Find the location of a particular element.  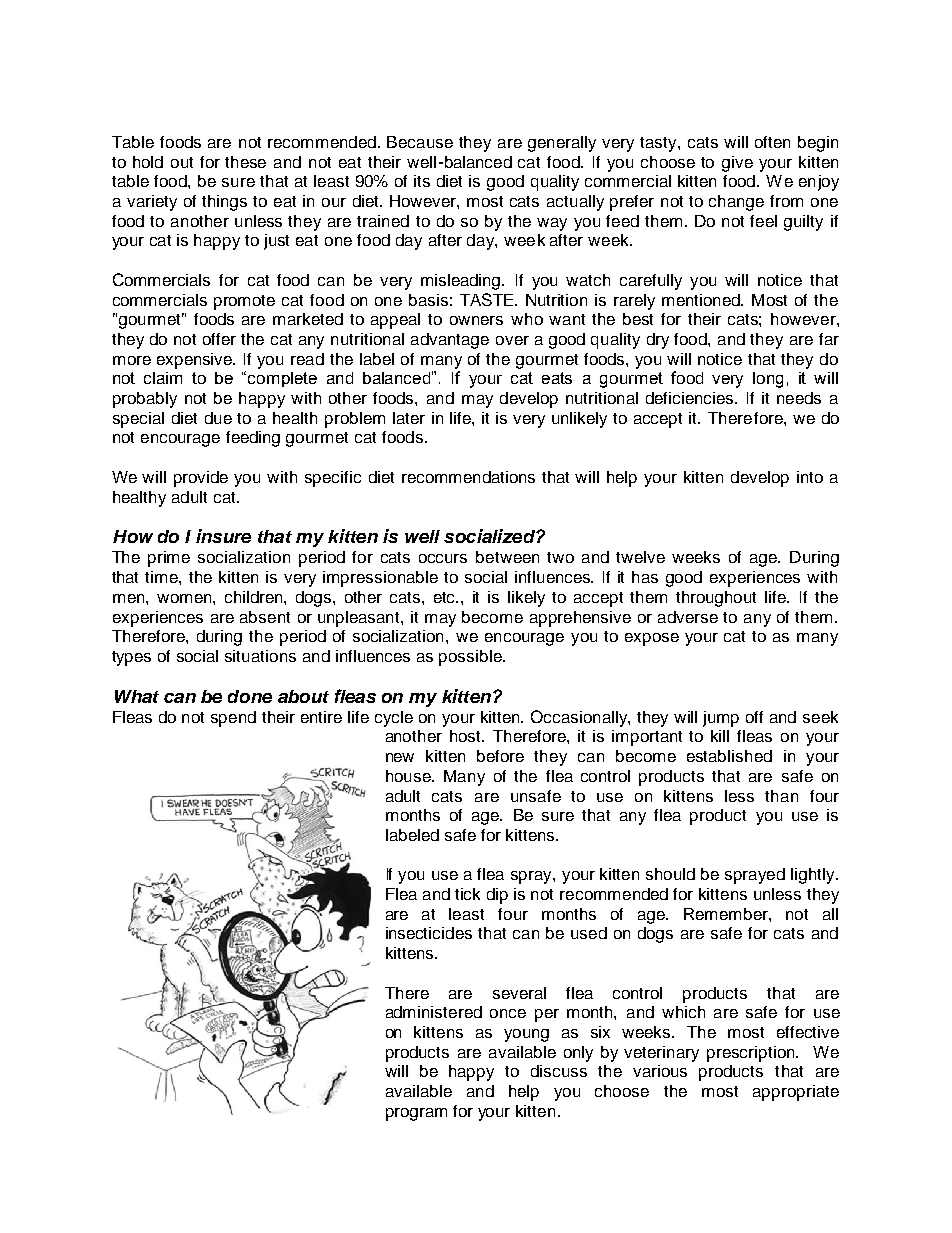

before is located at coordinates (500, 756).
